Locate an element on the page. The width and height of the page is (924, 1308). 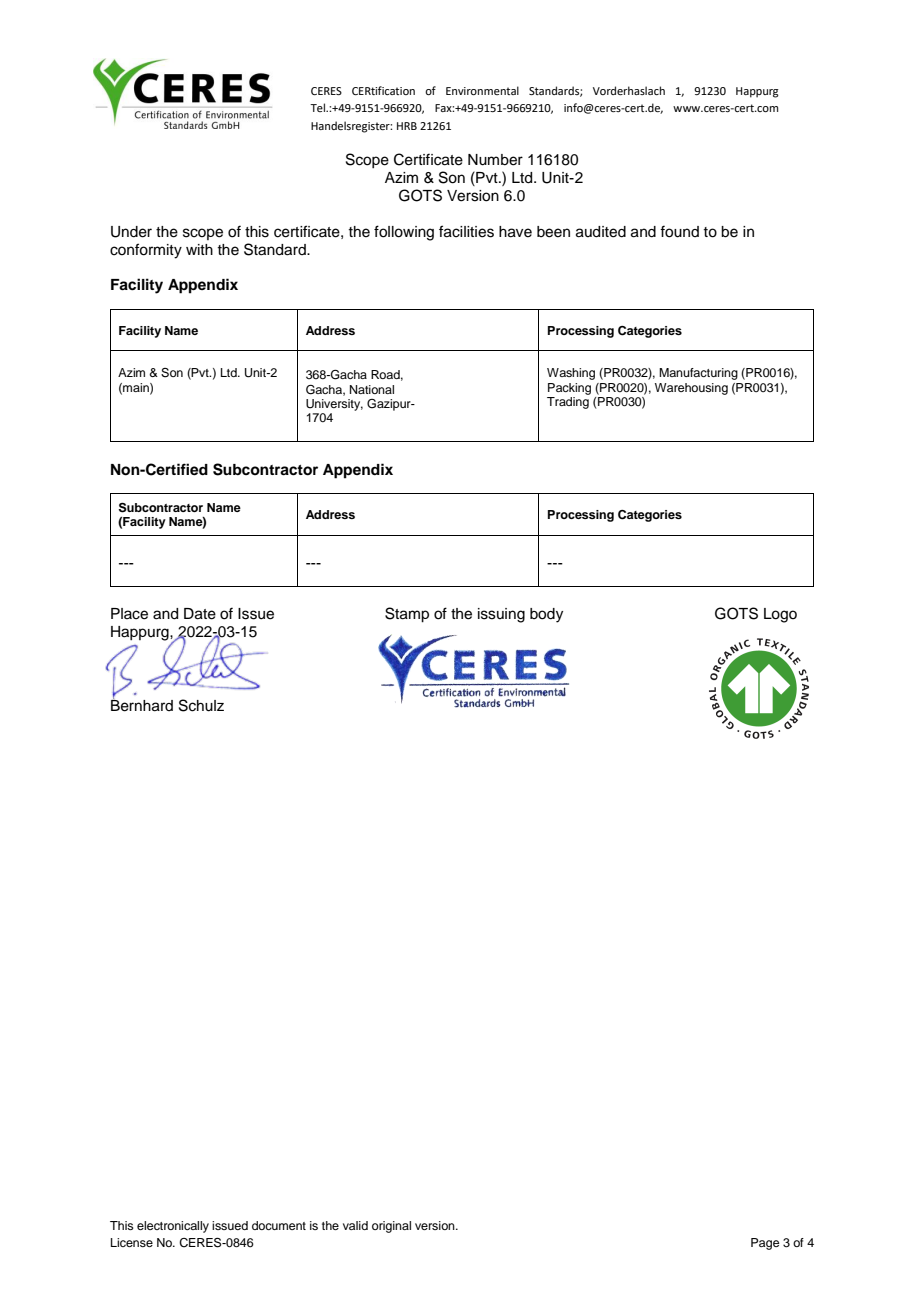
National is located at coordinates (372, 389).
